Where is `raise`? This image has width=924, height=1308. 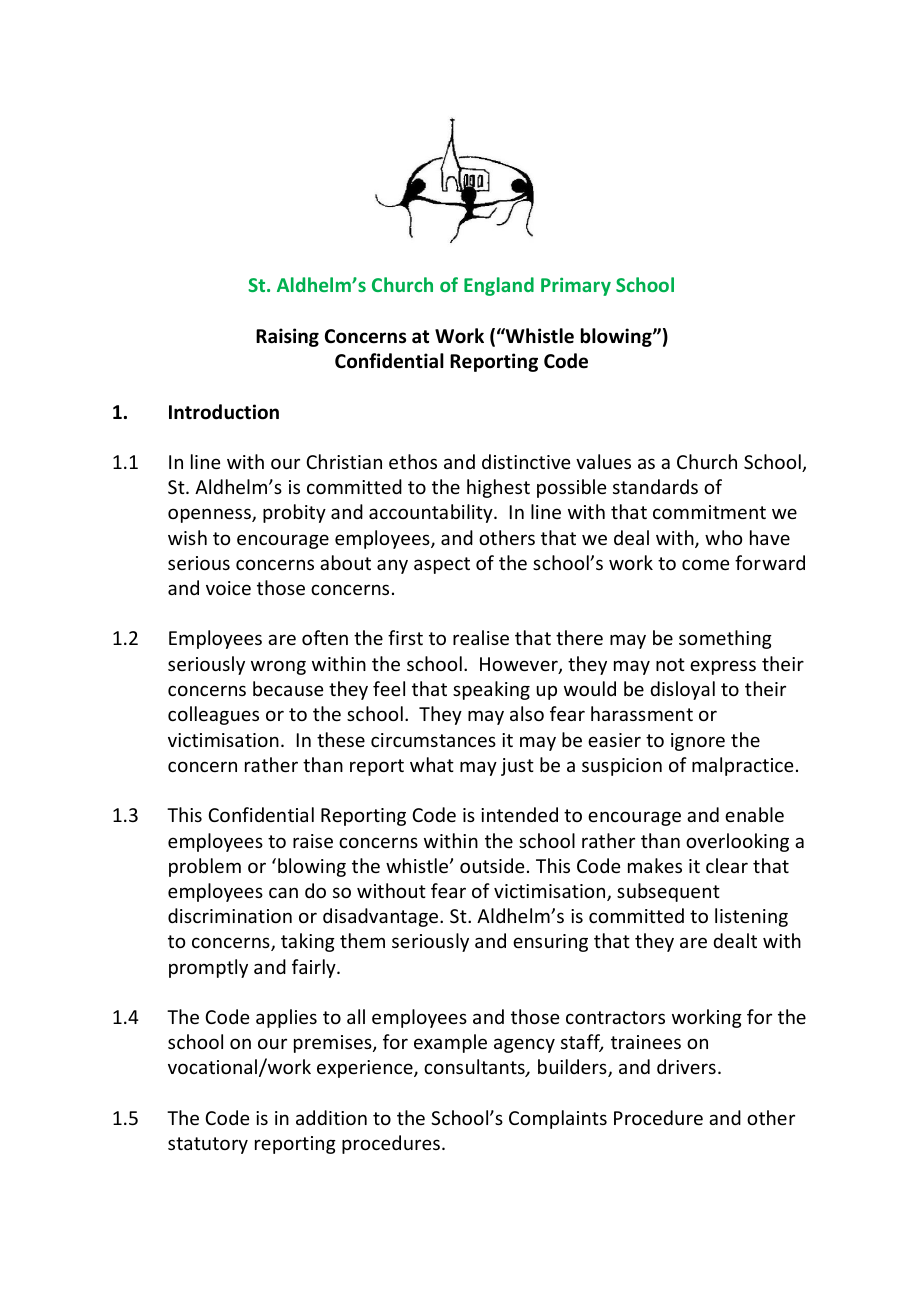 raise is located at coordinates (313, 841).
